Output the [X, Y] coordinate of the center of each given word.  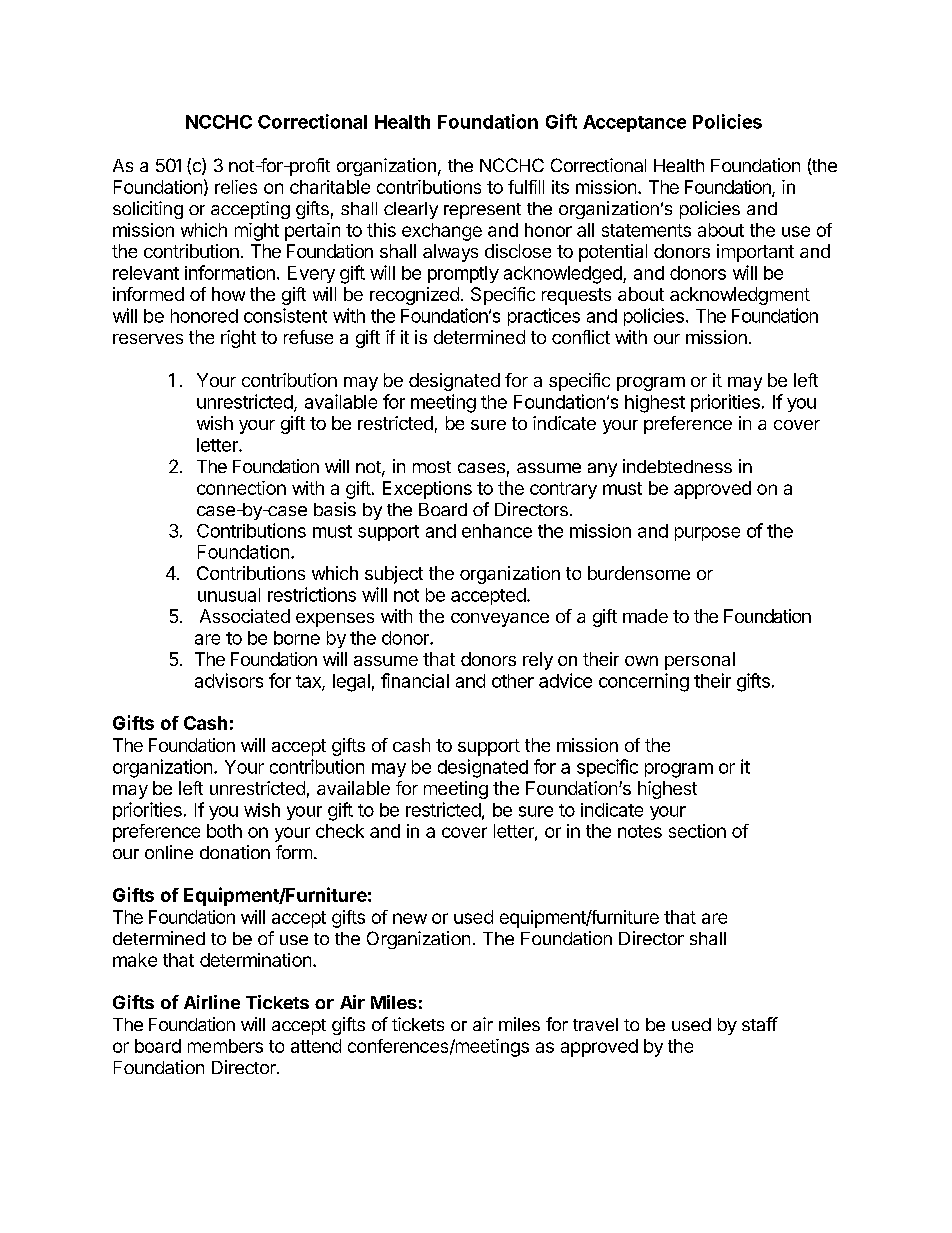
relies [236, 187]
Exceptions [427, 490]
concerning [644, 682]
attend [316, 1046]
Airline [212, 1002]
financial [415, 680]
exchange [442, 232]
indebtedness [677, 466]
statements [646, 230]
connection [241, 488]
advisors [229, 680]
